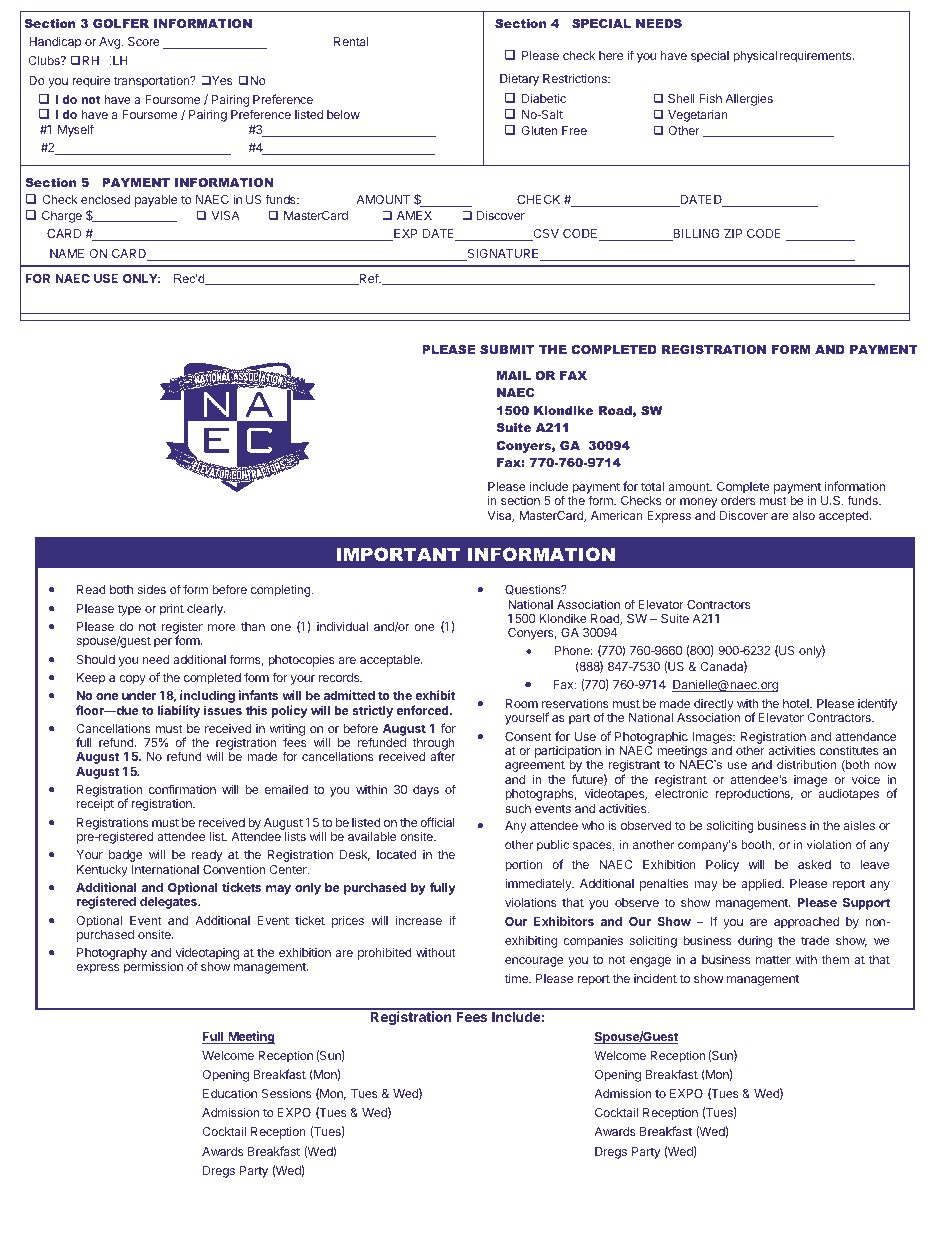  Describe the element at coordinates (144, 41) in the screenshot. I see `Score` at that location.
